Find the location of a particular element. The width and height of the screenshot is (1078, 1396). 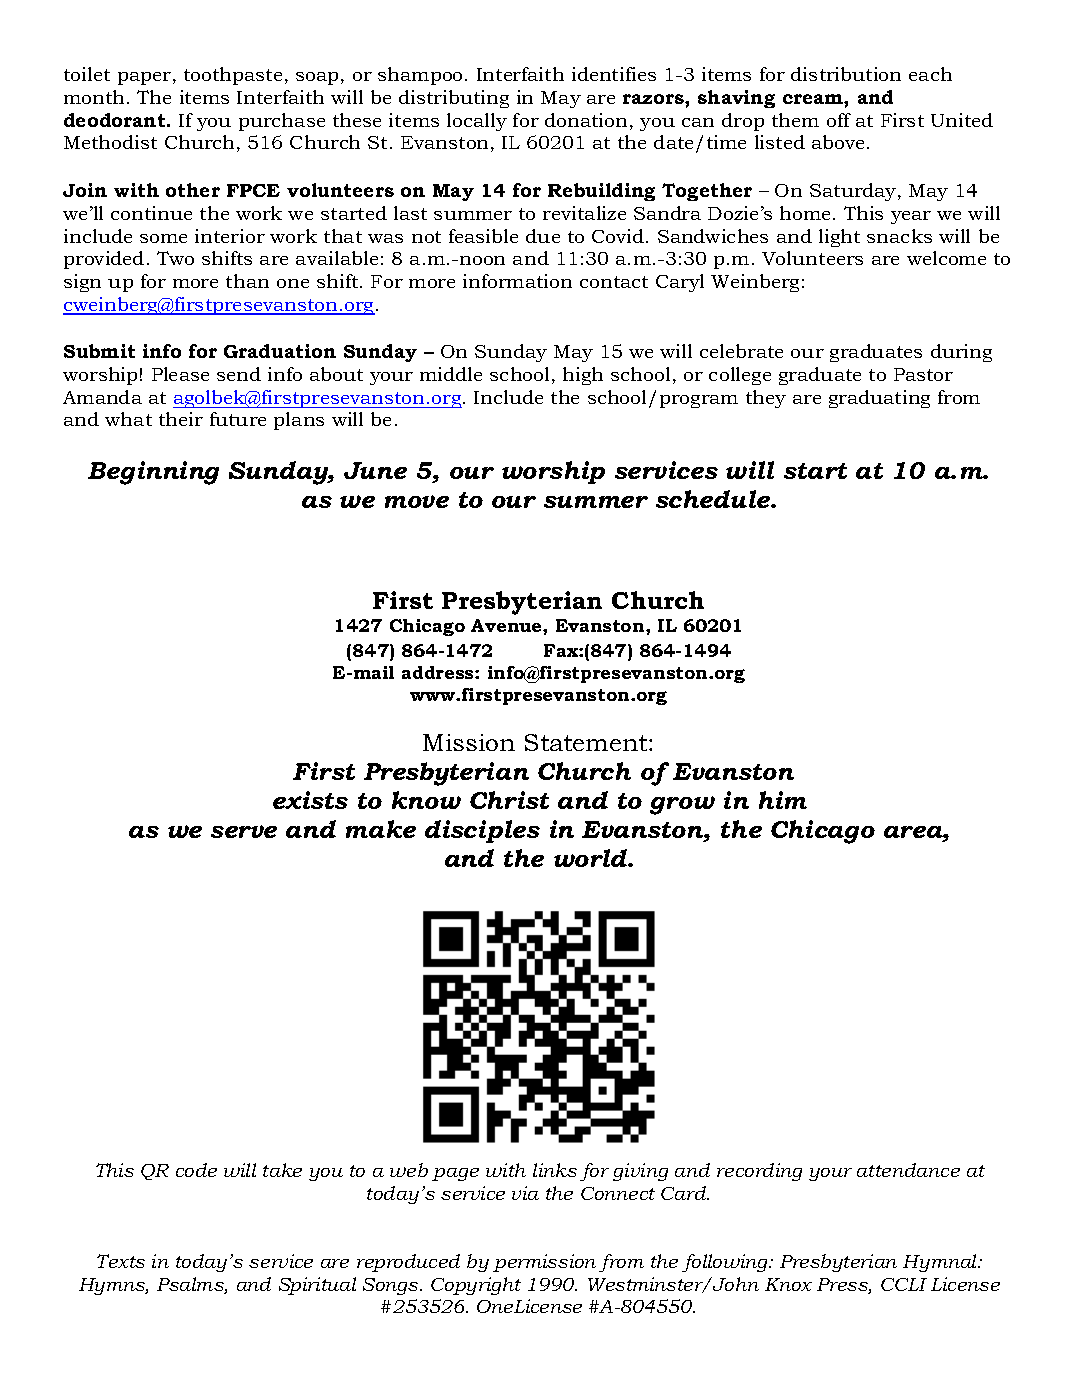

disciples is located at coordinates (482, 831).
